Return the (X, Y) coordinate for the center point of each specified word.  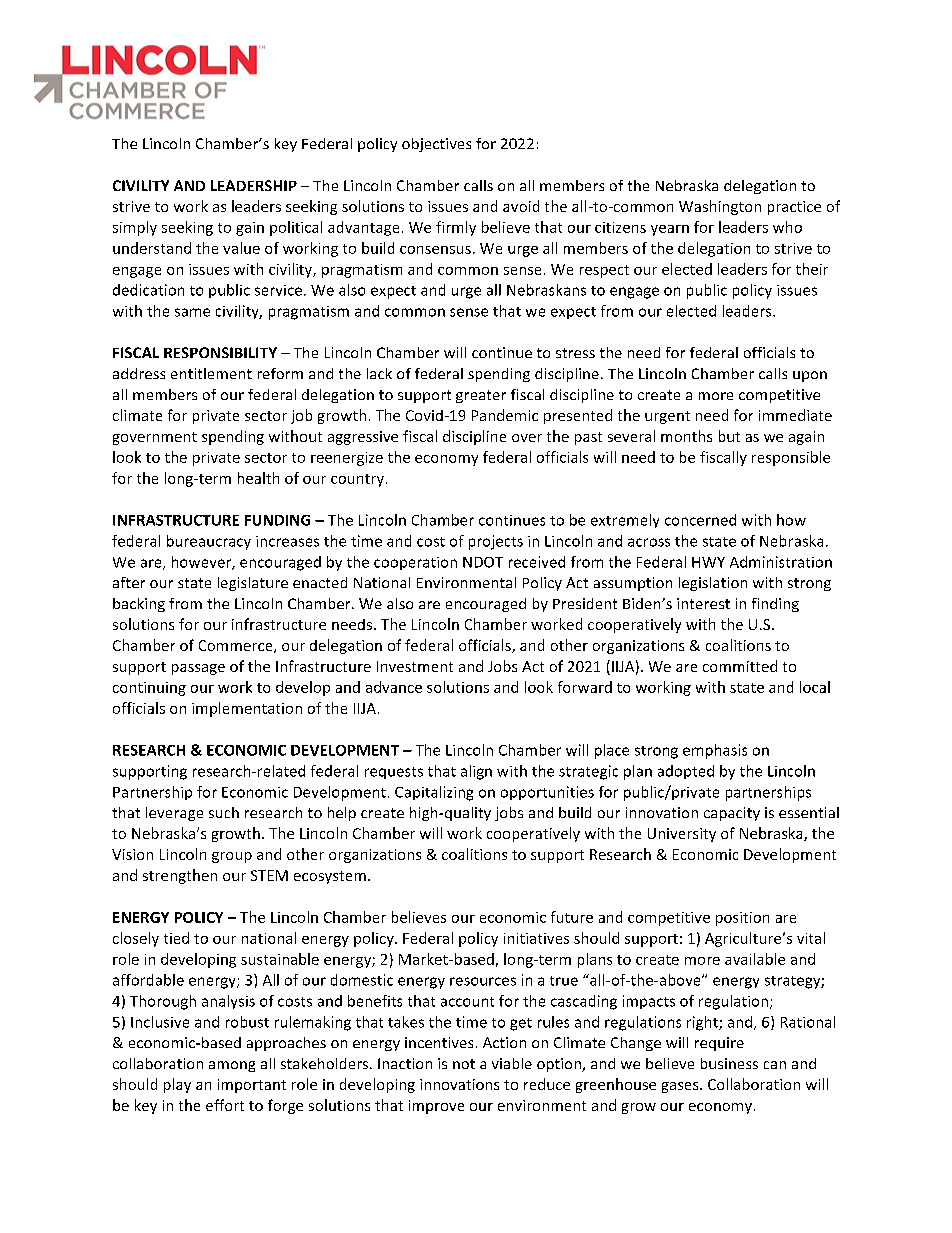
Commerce (237, 646)
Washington (720, 207)
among (232, 1066)
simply (135, 228)
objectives (436, 145)
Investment (415, 666)
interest (703, 603)
